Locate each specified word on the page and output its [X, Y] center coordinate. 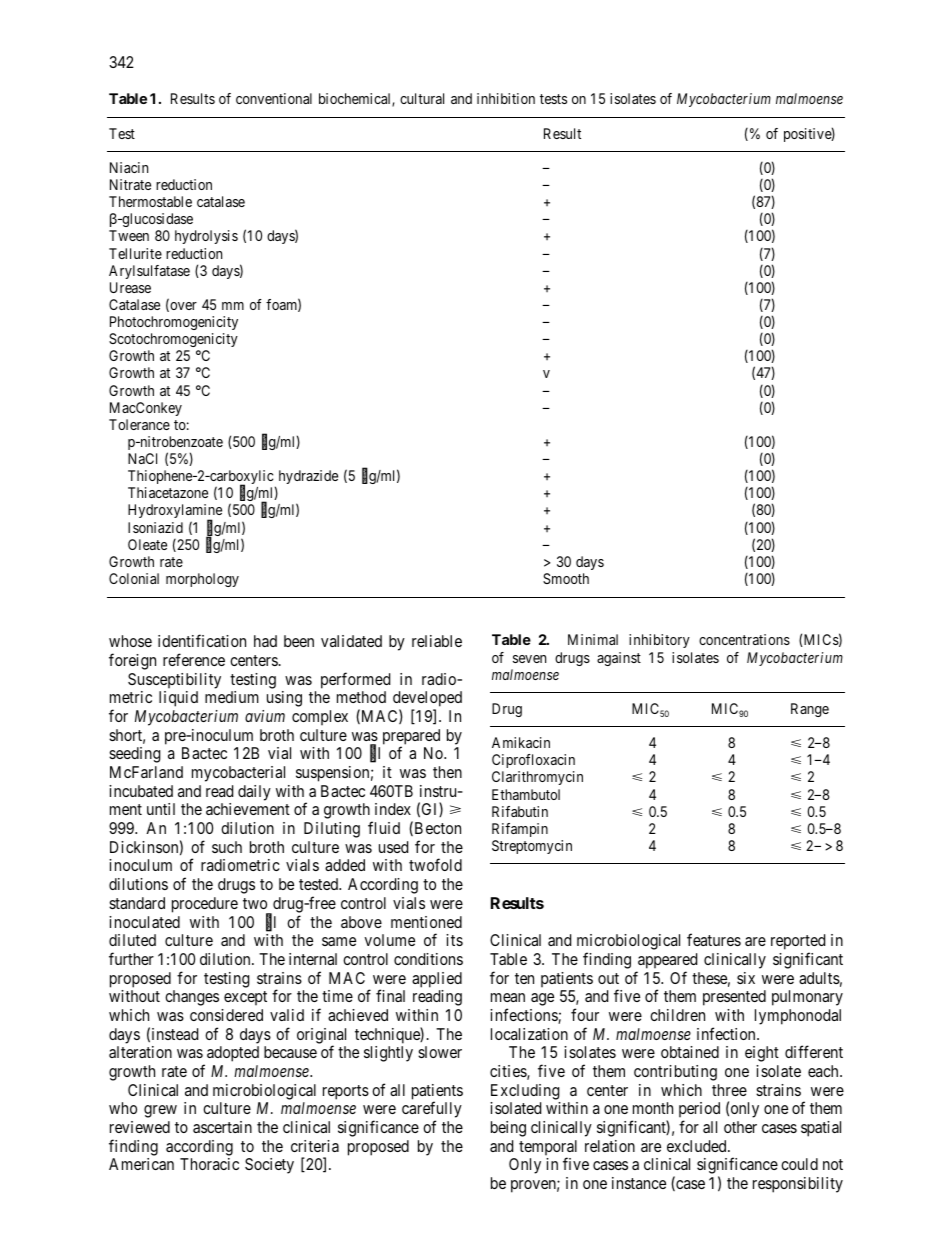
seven [529, 659]
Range [810, 710]
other [740, 1127]
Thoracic [209, 1164]
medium [232, 697]
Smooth [566, 578]
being [508, 1129]
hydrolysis [206, 237]
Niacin [129, 167]
